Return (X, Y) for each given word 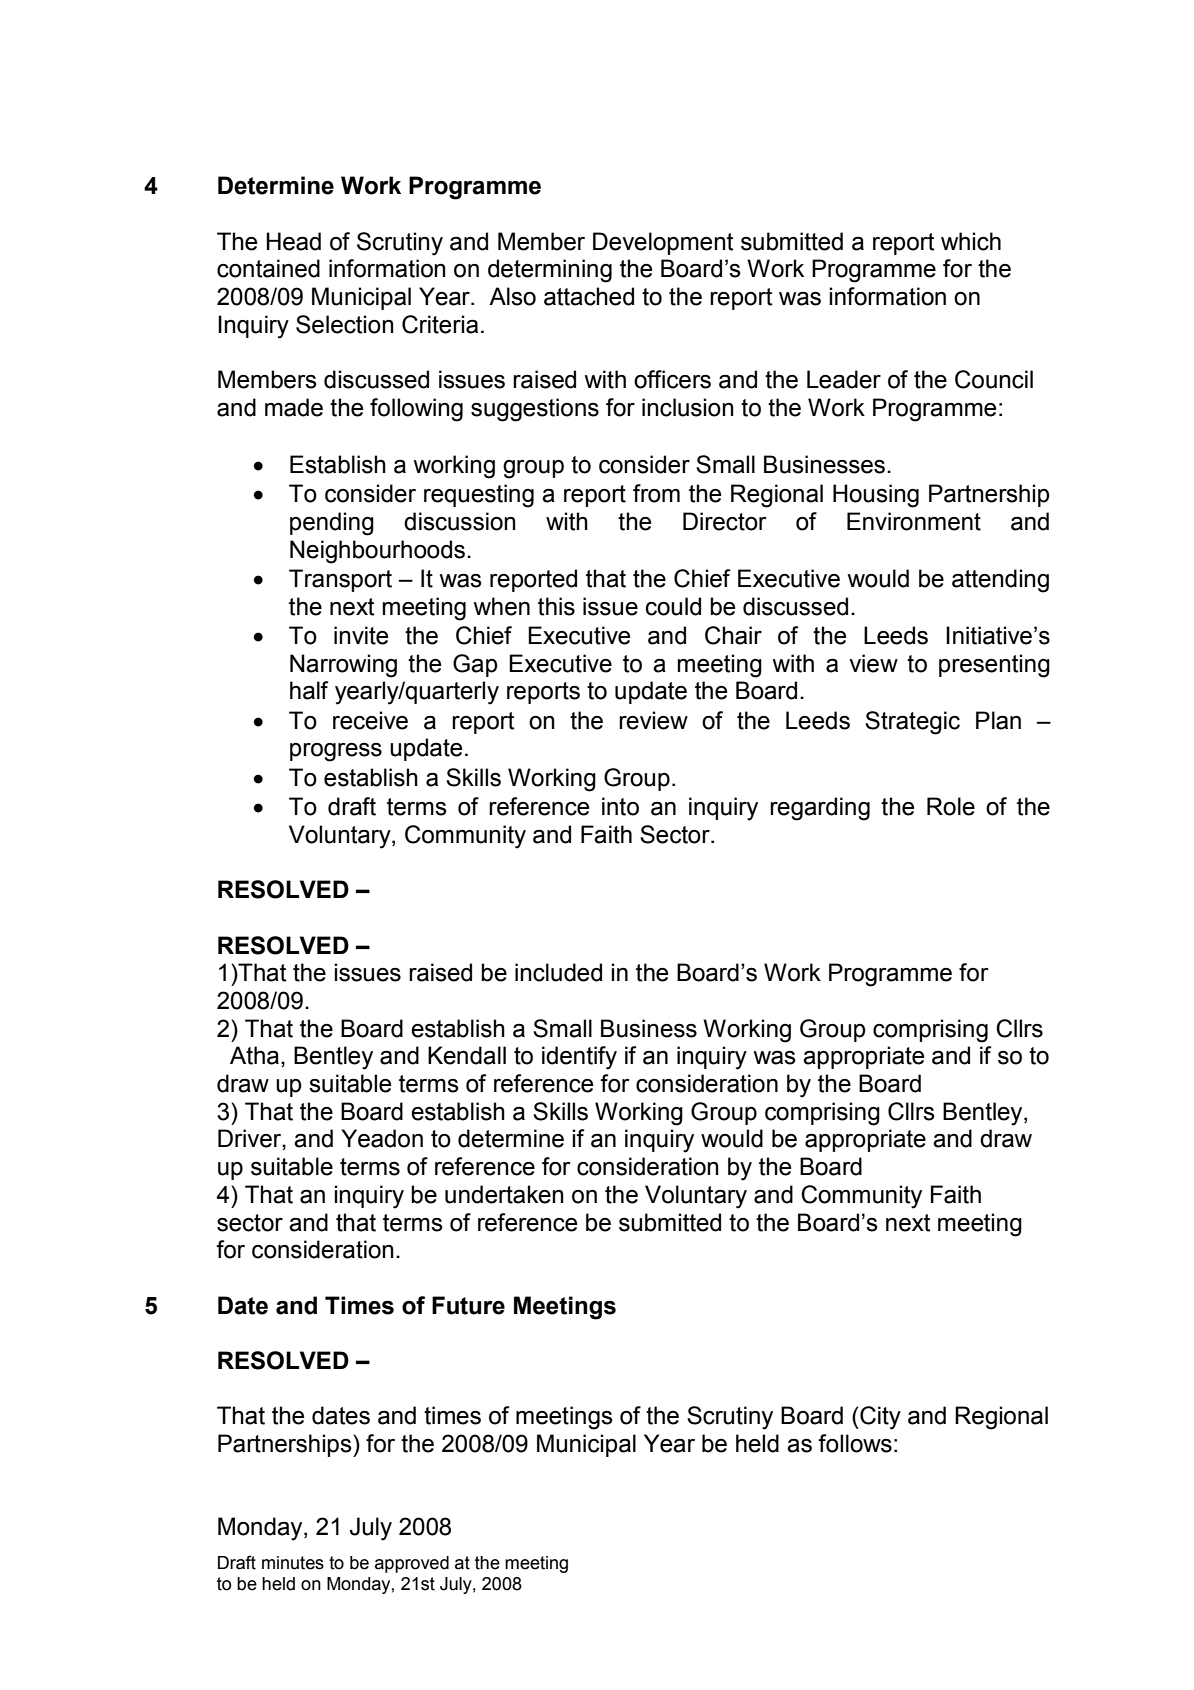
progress (336, 752)
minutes (293, 1563)
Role (951, 806)
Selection (345, 324)
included (558, 972)
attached (589, 296)
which (971, 241)
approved (412, 1564)
